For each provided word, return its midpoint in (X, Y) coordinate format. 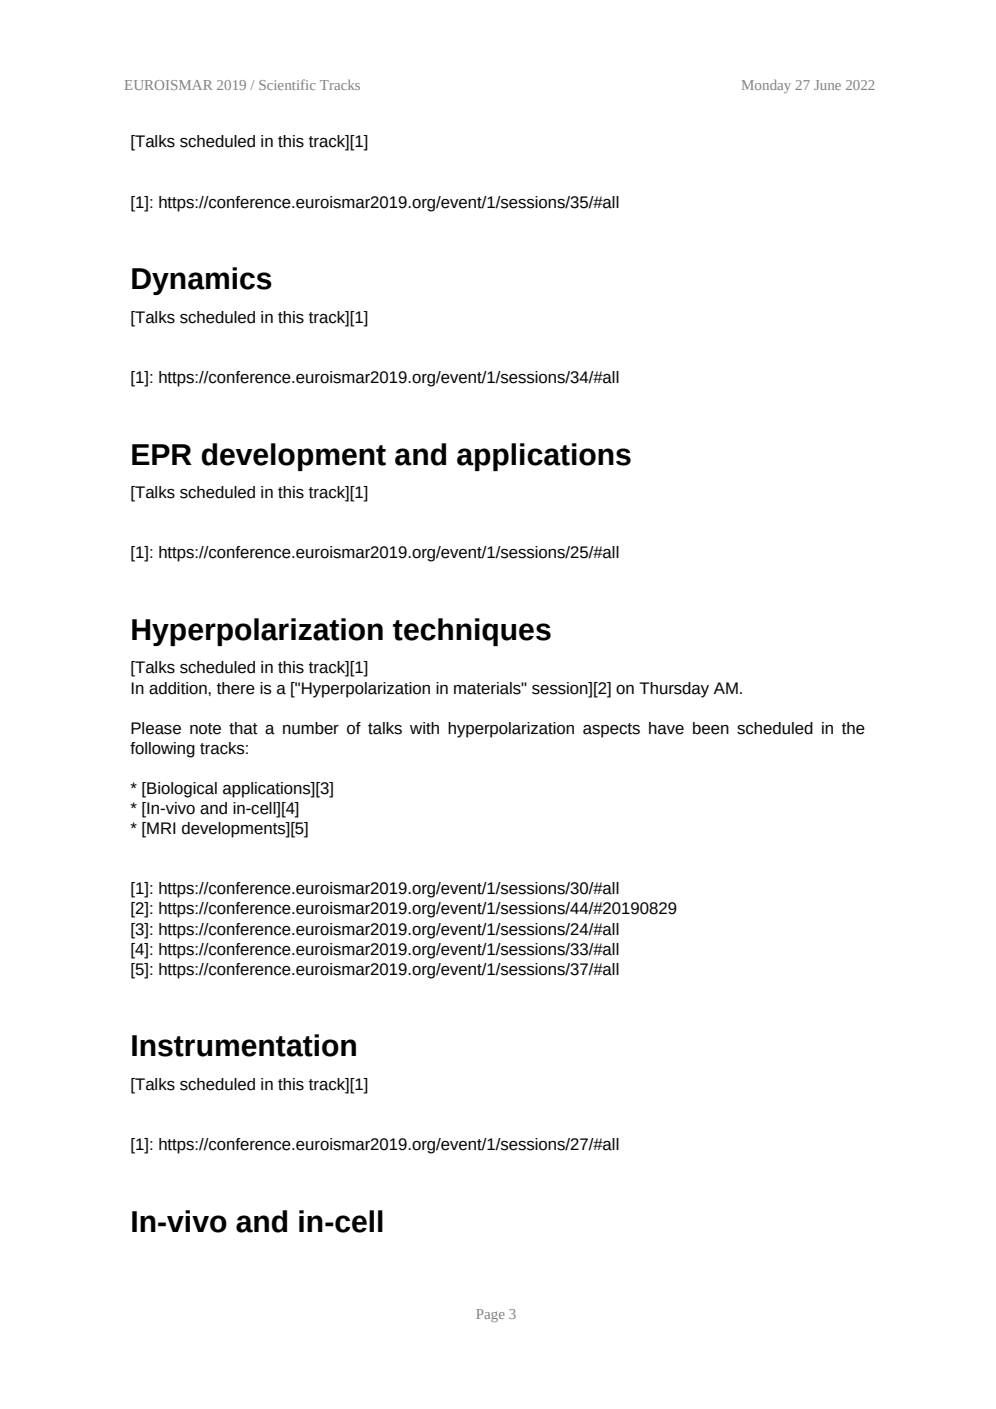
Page (490, 1315)
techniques (472, 632)
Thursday (674, 690)
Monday (766, 86)
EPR (162, 454)
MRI (160, 829)
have (666, 728)
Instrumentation (244, 1045)
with (424, 728)
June (827, 85)
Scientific (287, 84)
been (711, 728)
